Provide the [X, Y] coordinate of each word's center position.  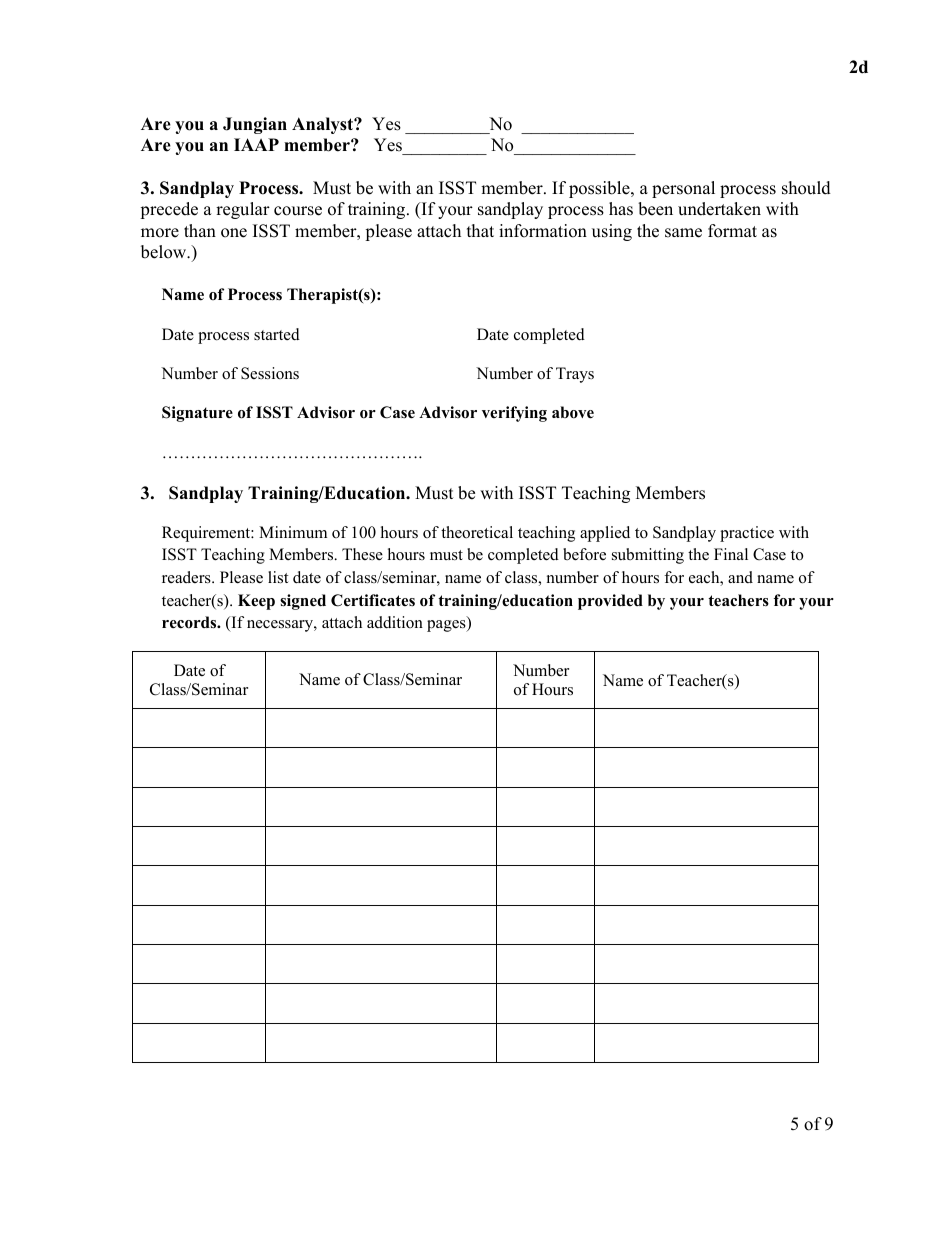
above [573, 412]
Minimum [293, 532]
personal [683, 189]
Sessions [270, 373]
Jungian [255, 125]
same [683, 233]
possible [600, 189]
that [480, 230]
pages [447, 626]
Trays [575, 375]
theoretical [477, 532]
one [234, 233]
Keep [256, 602]
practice [747, 534]
